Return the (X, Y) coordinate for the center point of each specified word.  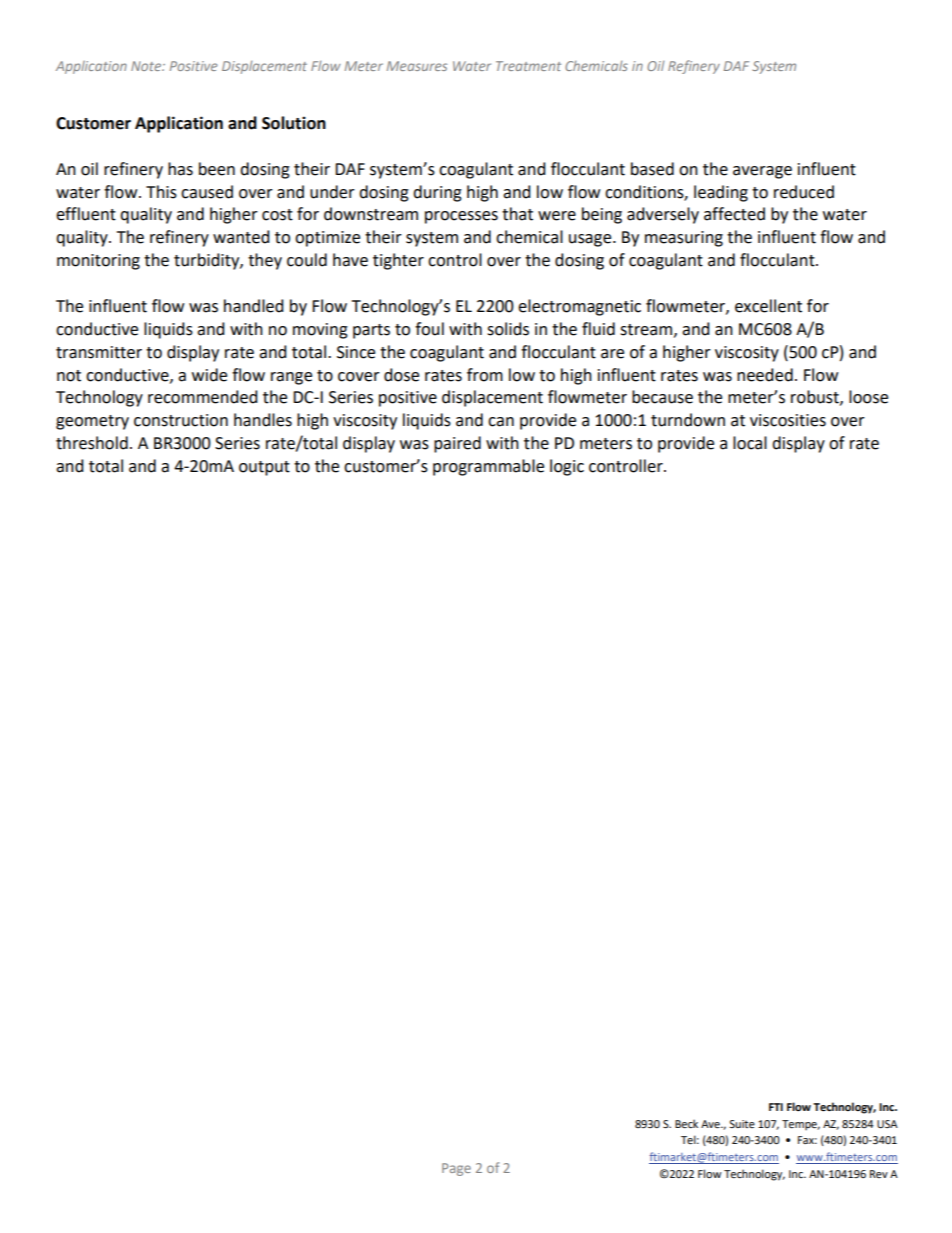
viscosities (788, 420)
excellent (768, 306)
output (264, 468)
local (750, 443)
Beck (686, 1123)
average (762, 172)
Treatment (528, 66)
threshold (92, 443)
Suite (742, 1124)
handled (254, 306)
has (180, 169)
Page (456, 1169)
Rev (879, 1174)
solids (508, 329)
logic (567, 467)
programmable (488, 467)
